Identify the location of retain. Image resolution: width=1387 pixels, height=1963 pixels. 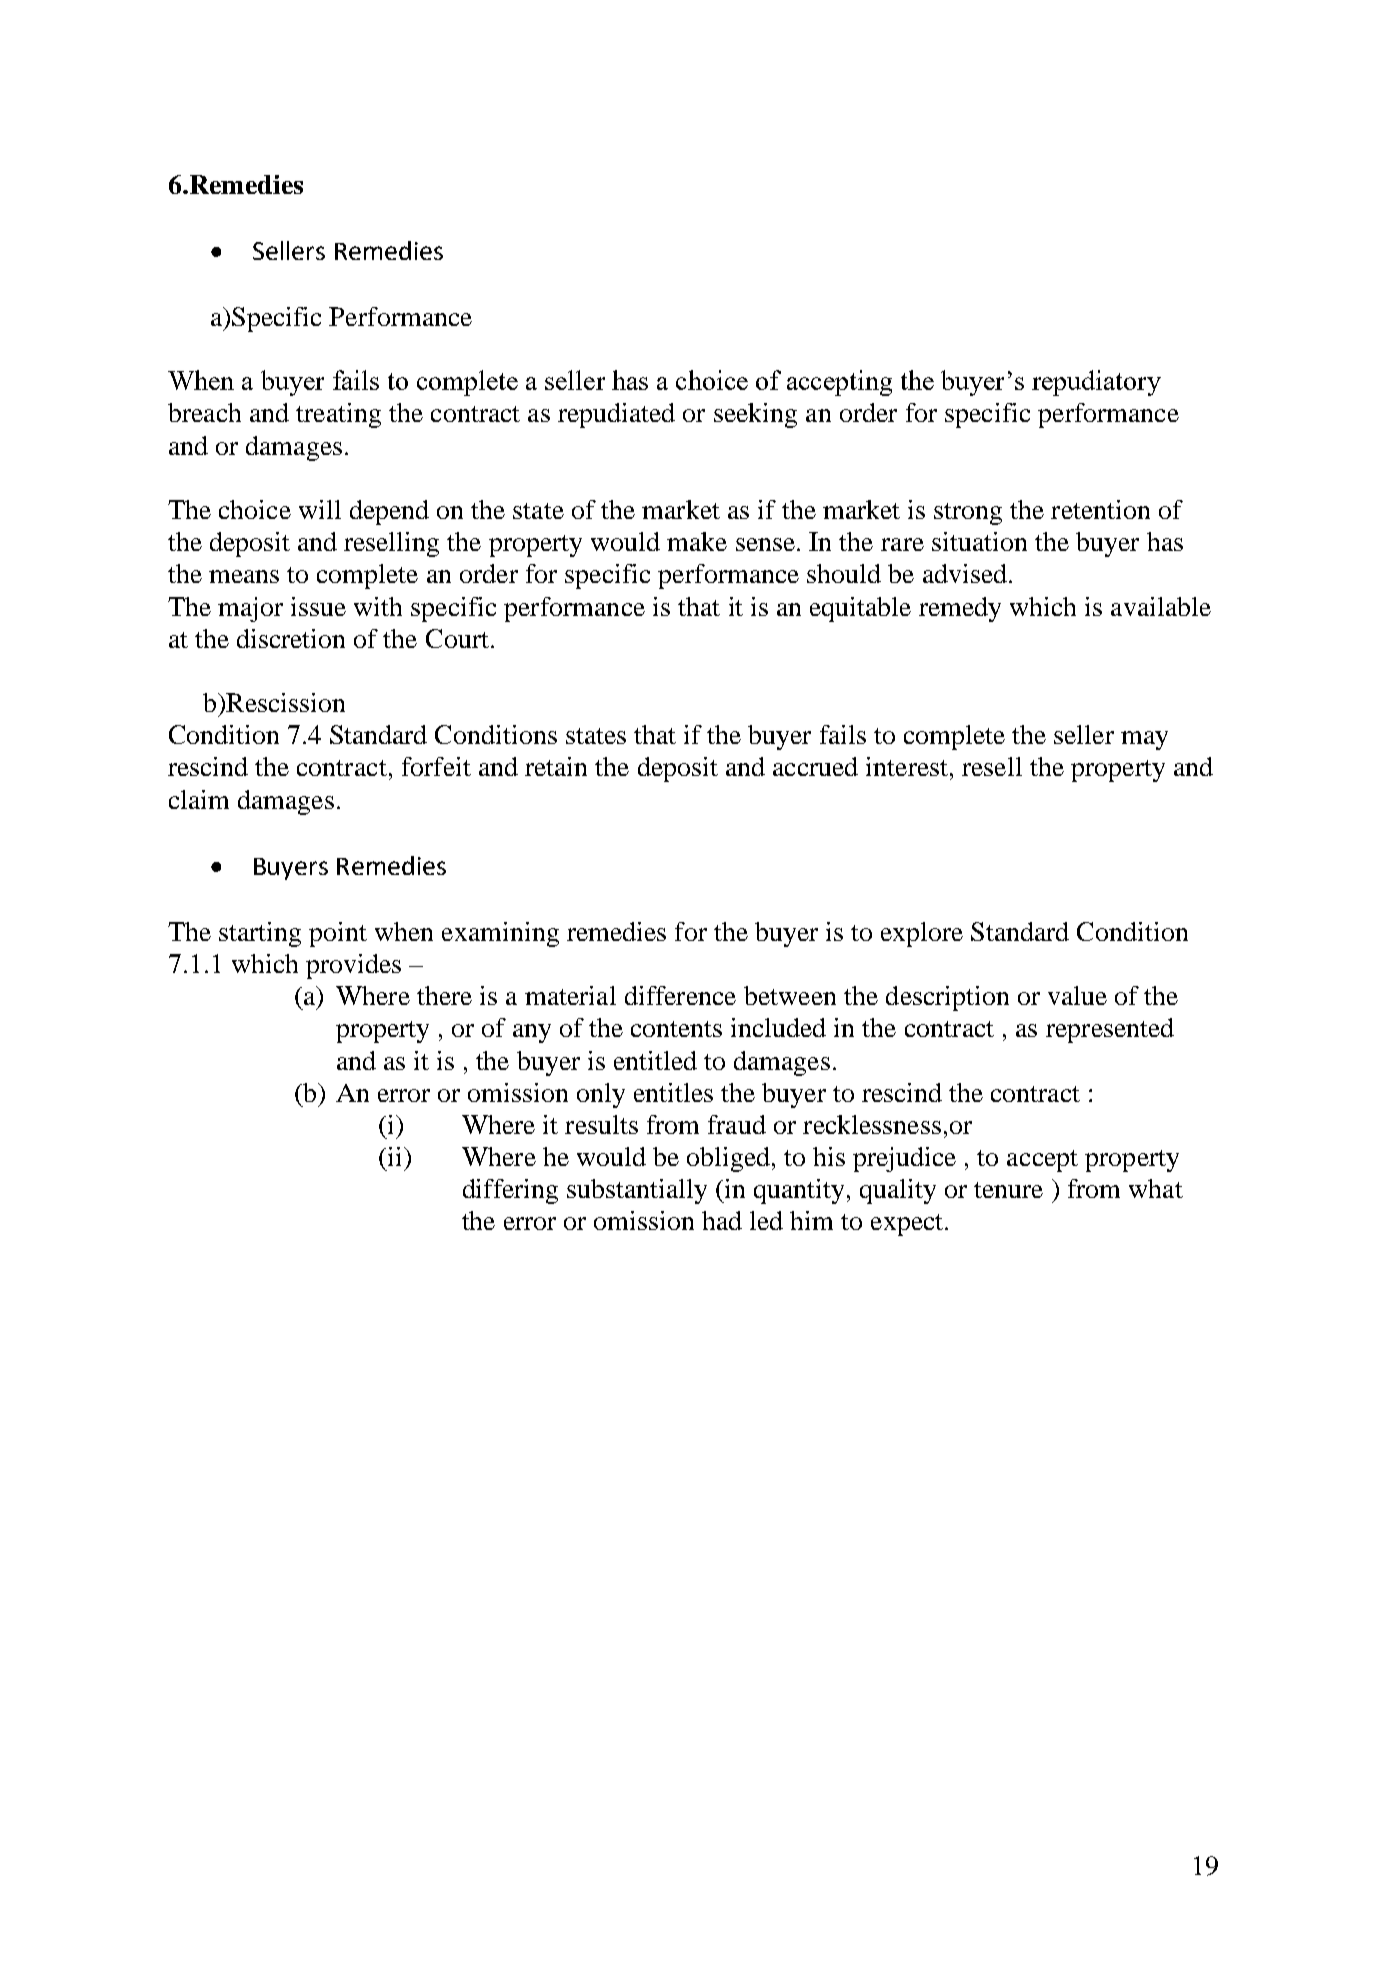
(556, 766).
